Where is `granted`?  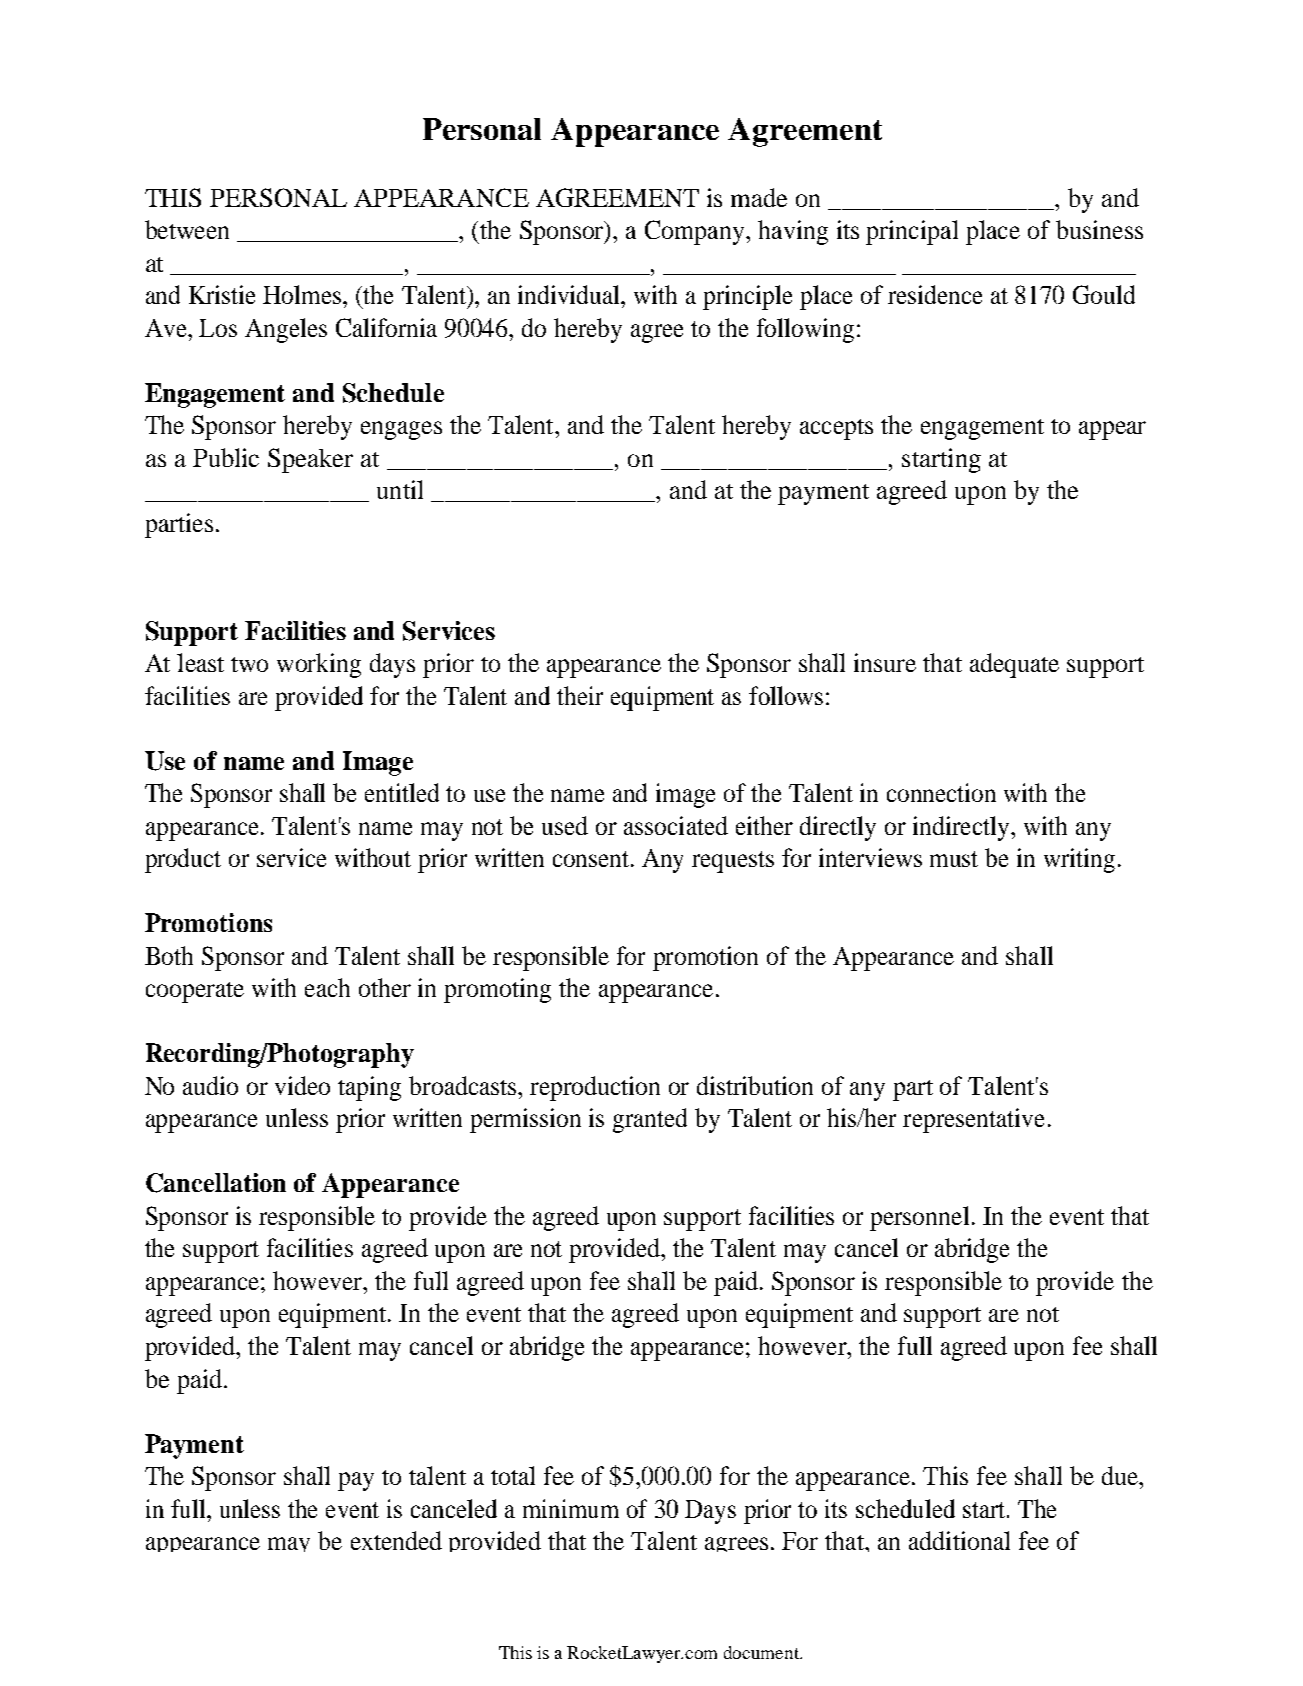
granted is located at coordinates (650, 1120).
